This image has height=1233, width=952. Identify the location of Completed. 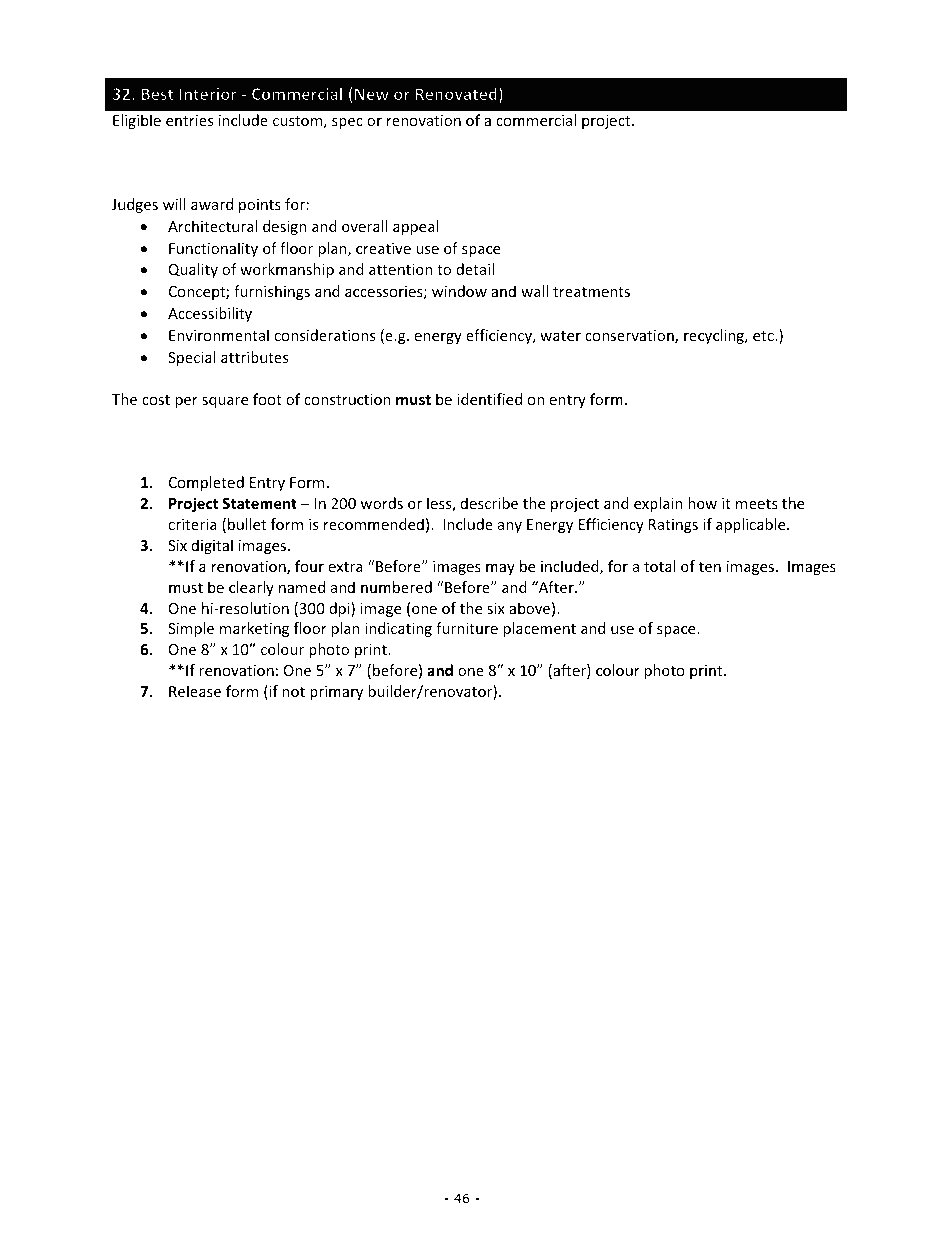
(206, 483).
